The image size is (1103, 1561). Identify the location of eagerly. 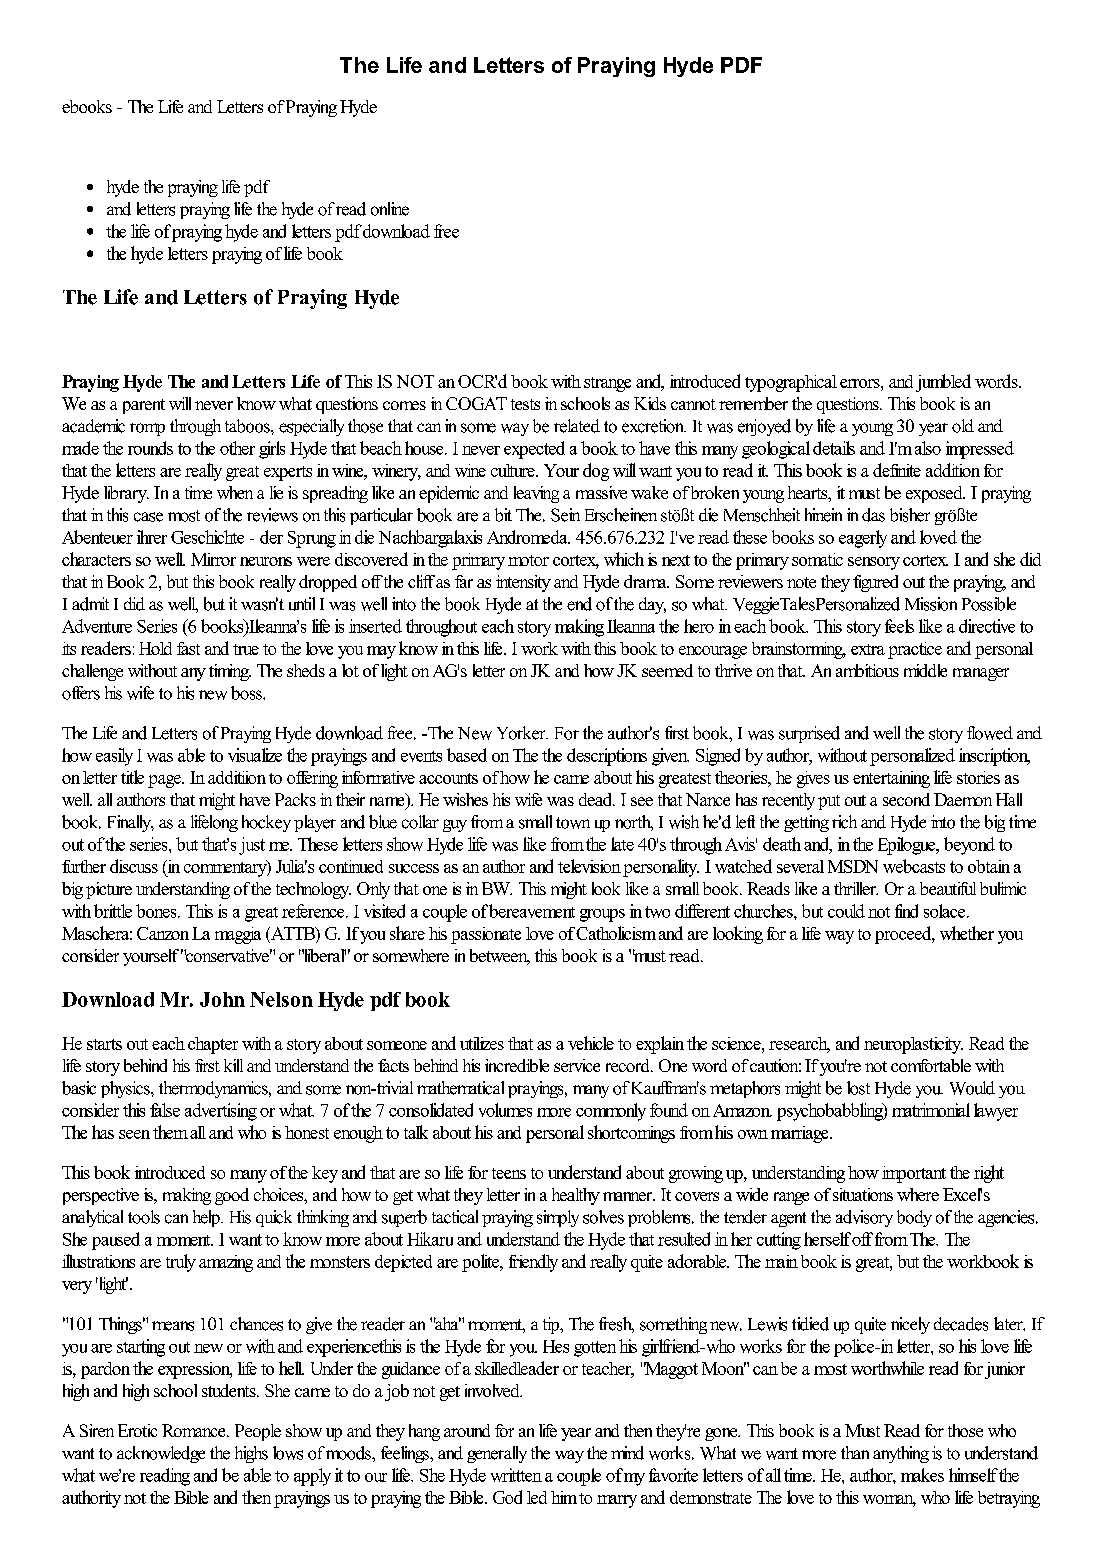
(863, 539).
